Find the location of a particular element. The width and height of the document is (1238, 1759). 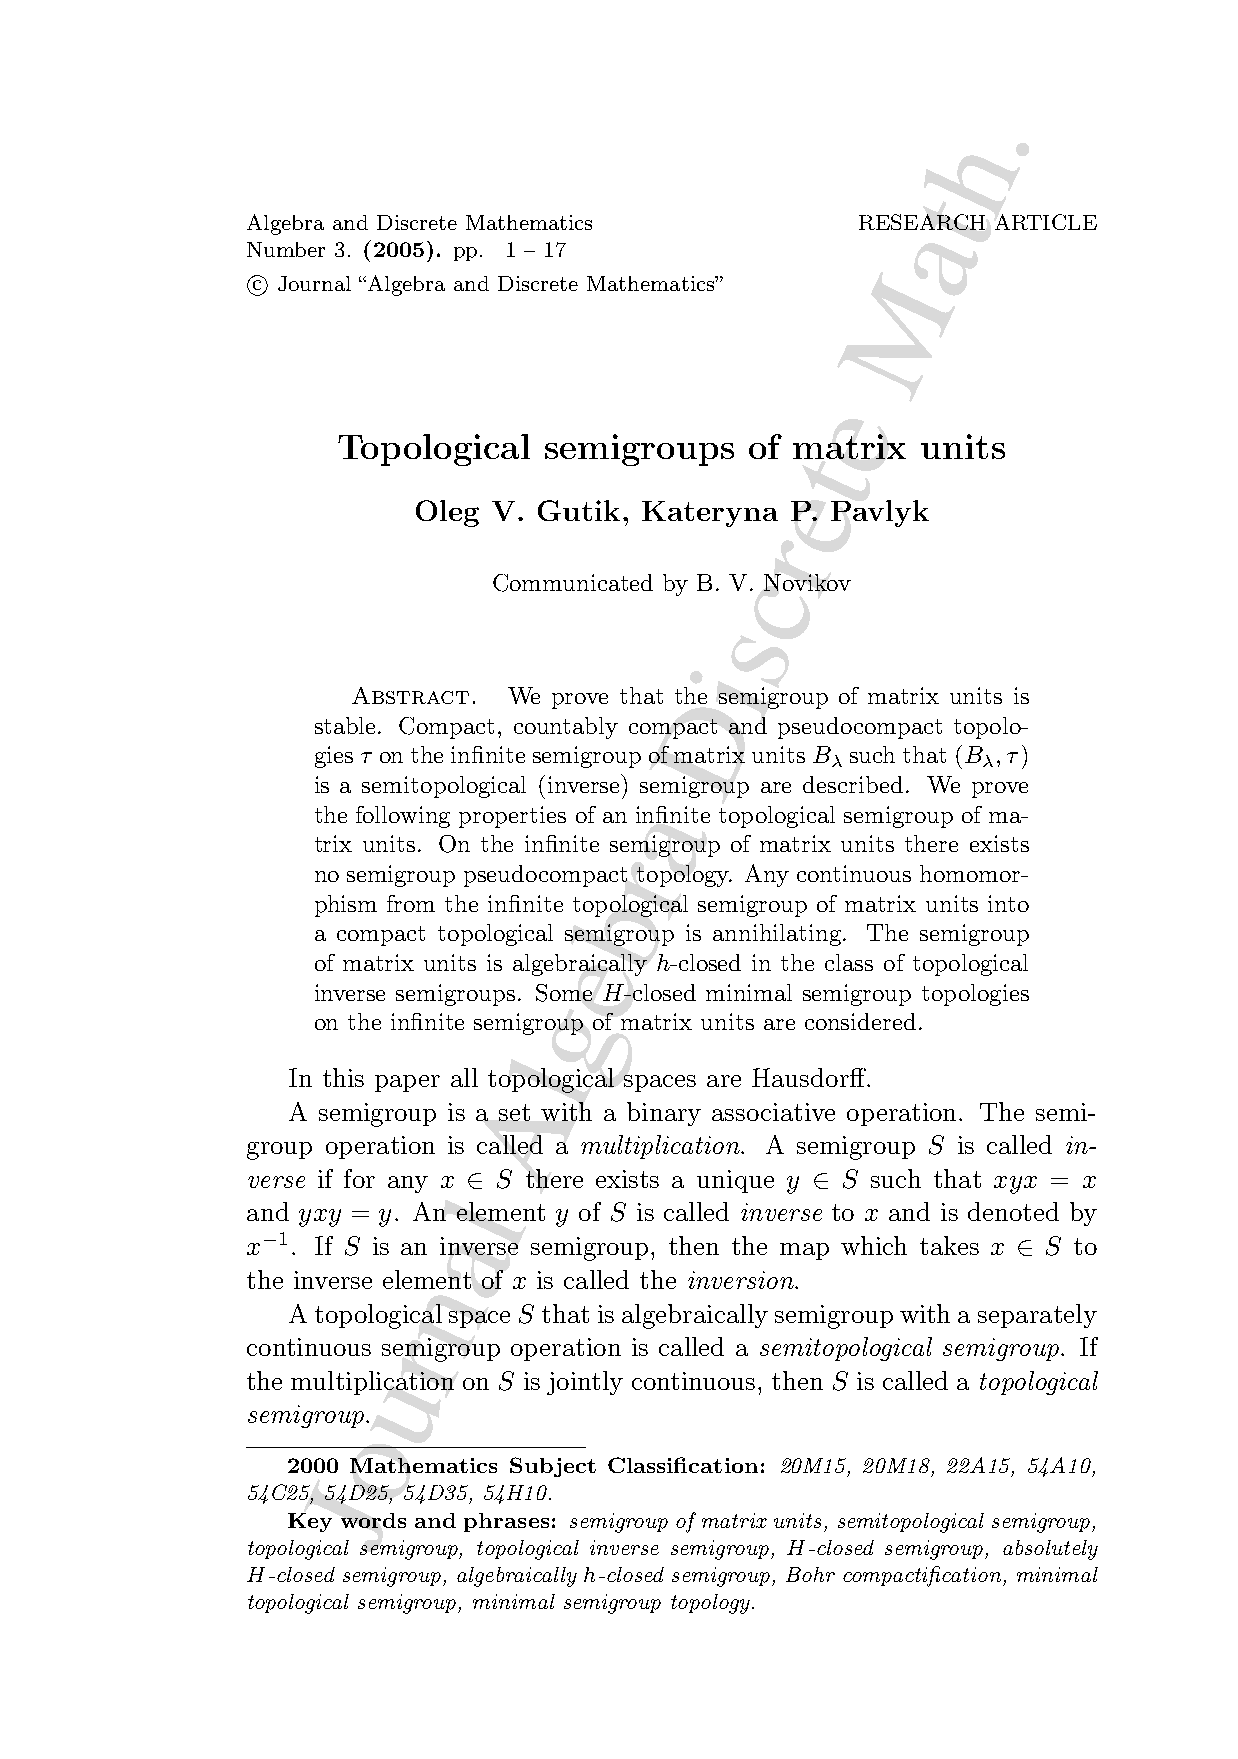

Number is located at coordinates (286, 249).
